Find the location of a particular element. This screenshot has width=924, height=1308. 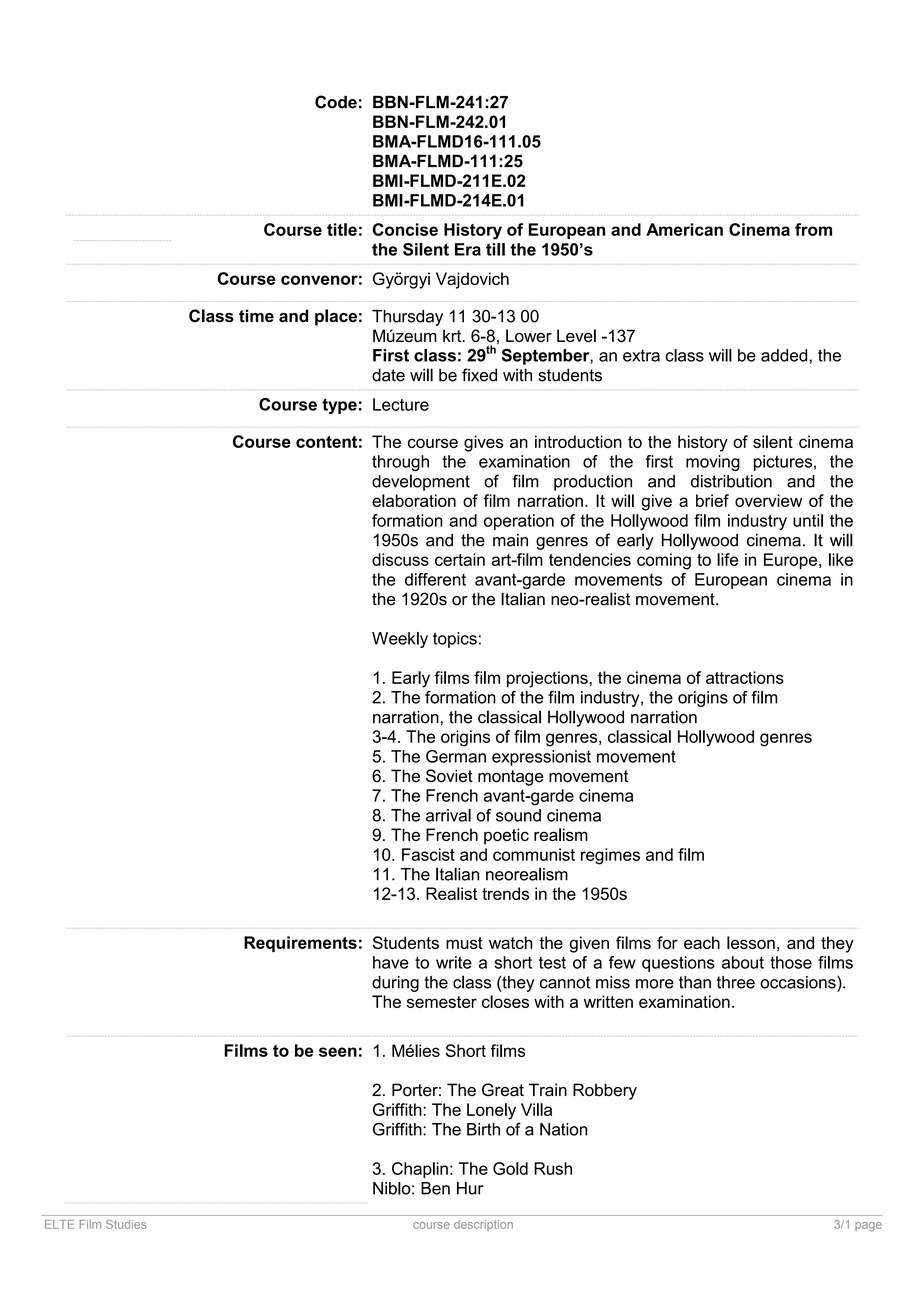

type is located at coordinates (339, 406).
